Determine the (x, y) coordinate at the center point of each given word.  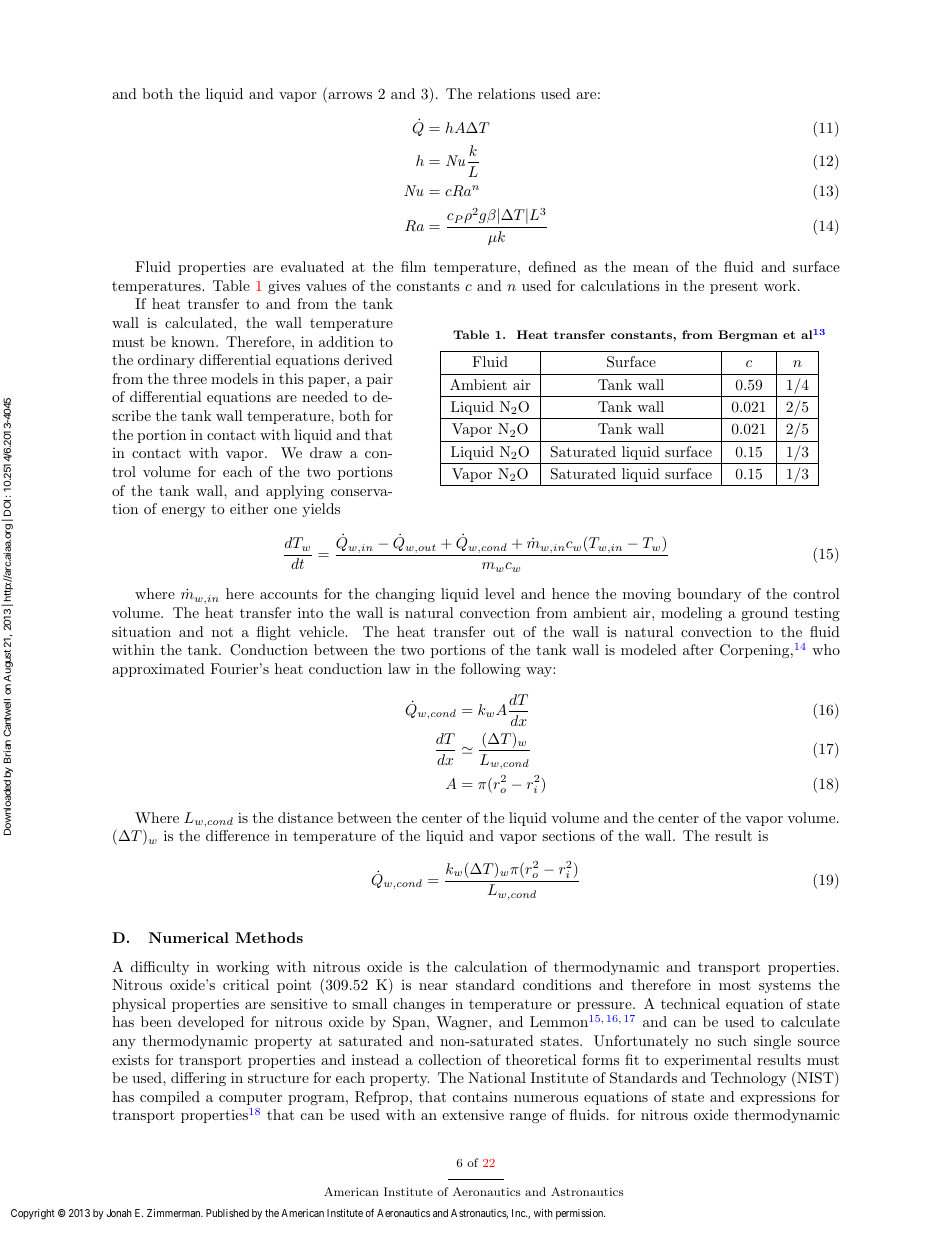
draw (326, 452)
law (399, 668)
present (734, 288)
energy (183, 512)
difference (237, 835)
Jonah (119, 1213)
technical (690, 1003)
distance (305, 817)
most (735, 985)
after (698, 649)
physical (139, 1005)
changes (419, 1005)
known (194, 341)
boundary (709, 595)
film (413, 266)
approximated (158, 670)
